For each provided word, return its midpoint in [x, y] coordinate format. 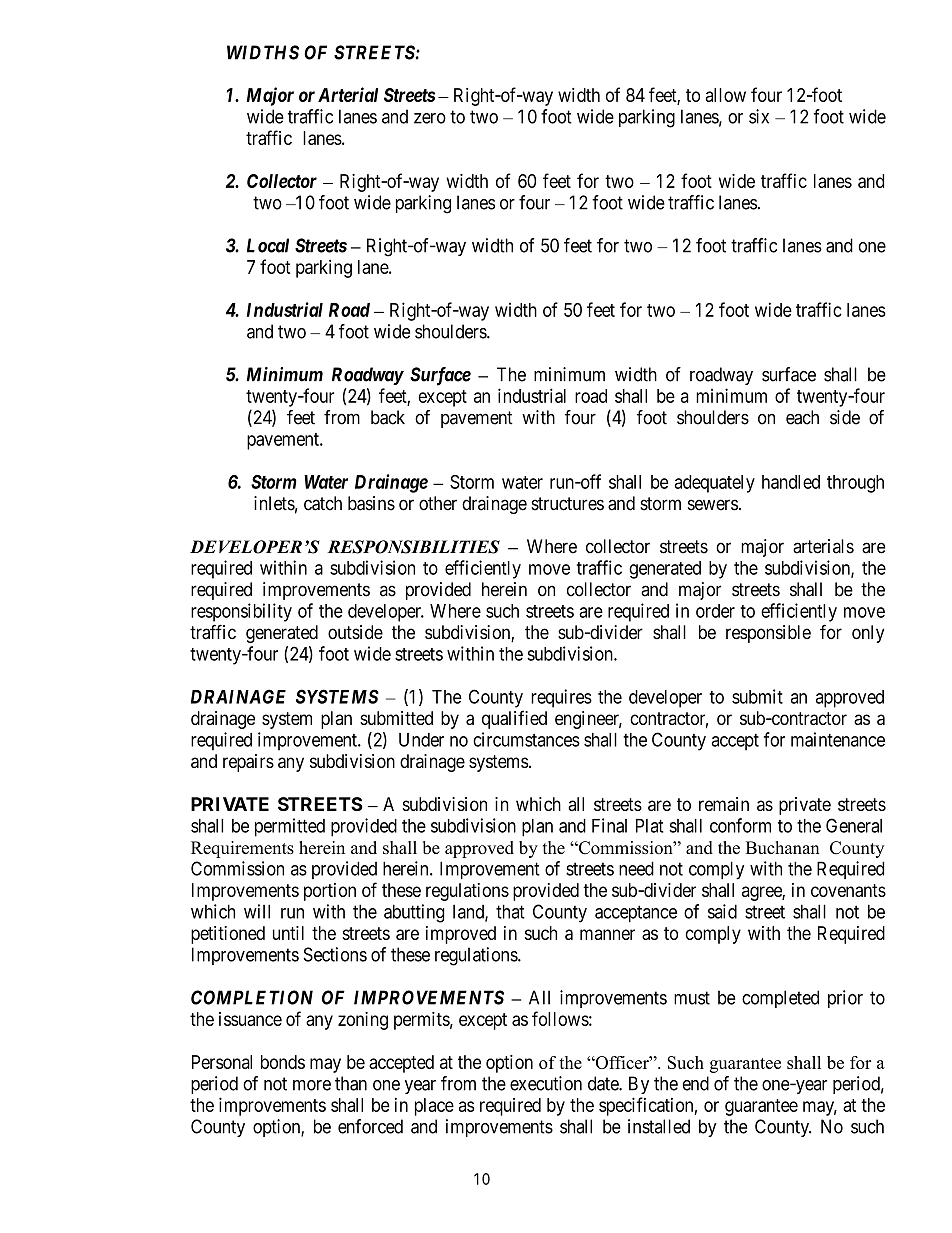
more [312, 1085]
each [802, 417]
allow [726, 95]
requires [561, 698]
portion [330, 892]
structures [567, 504]
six [759, 116]
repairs [248, 763]
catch [323, 503]
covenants [848, 890]
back [388, 417]
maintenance [838, 739]
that [510, 911]
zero [430, 118]
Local [268, 245]
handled [791, 482]
